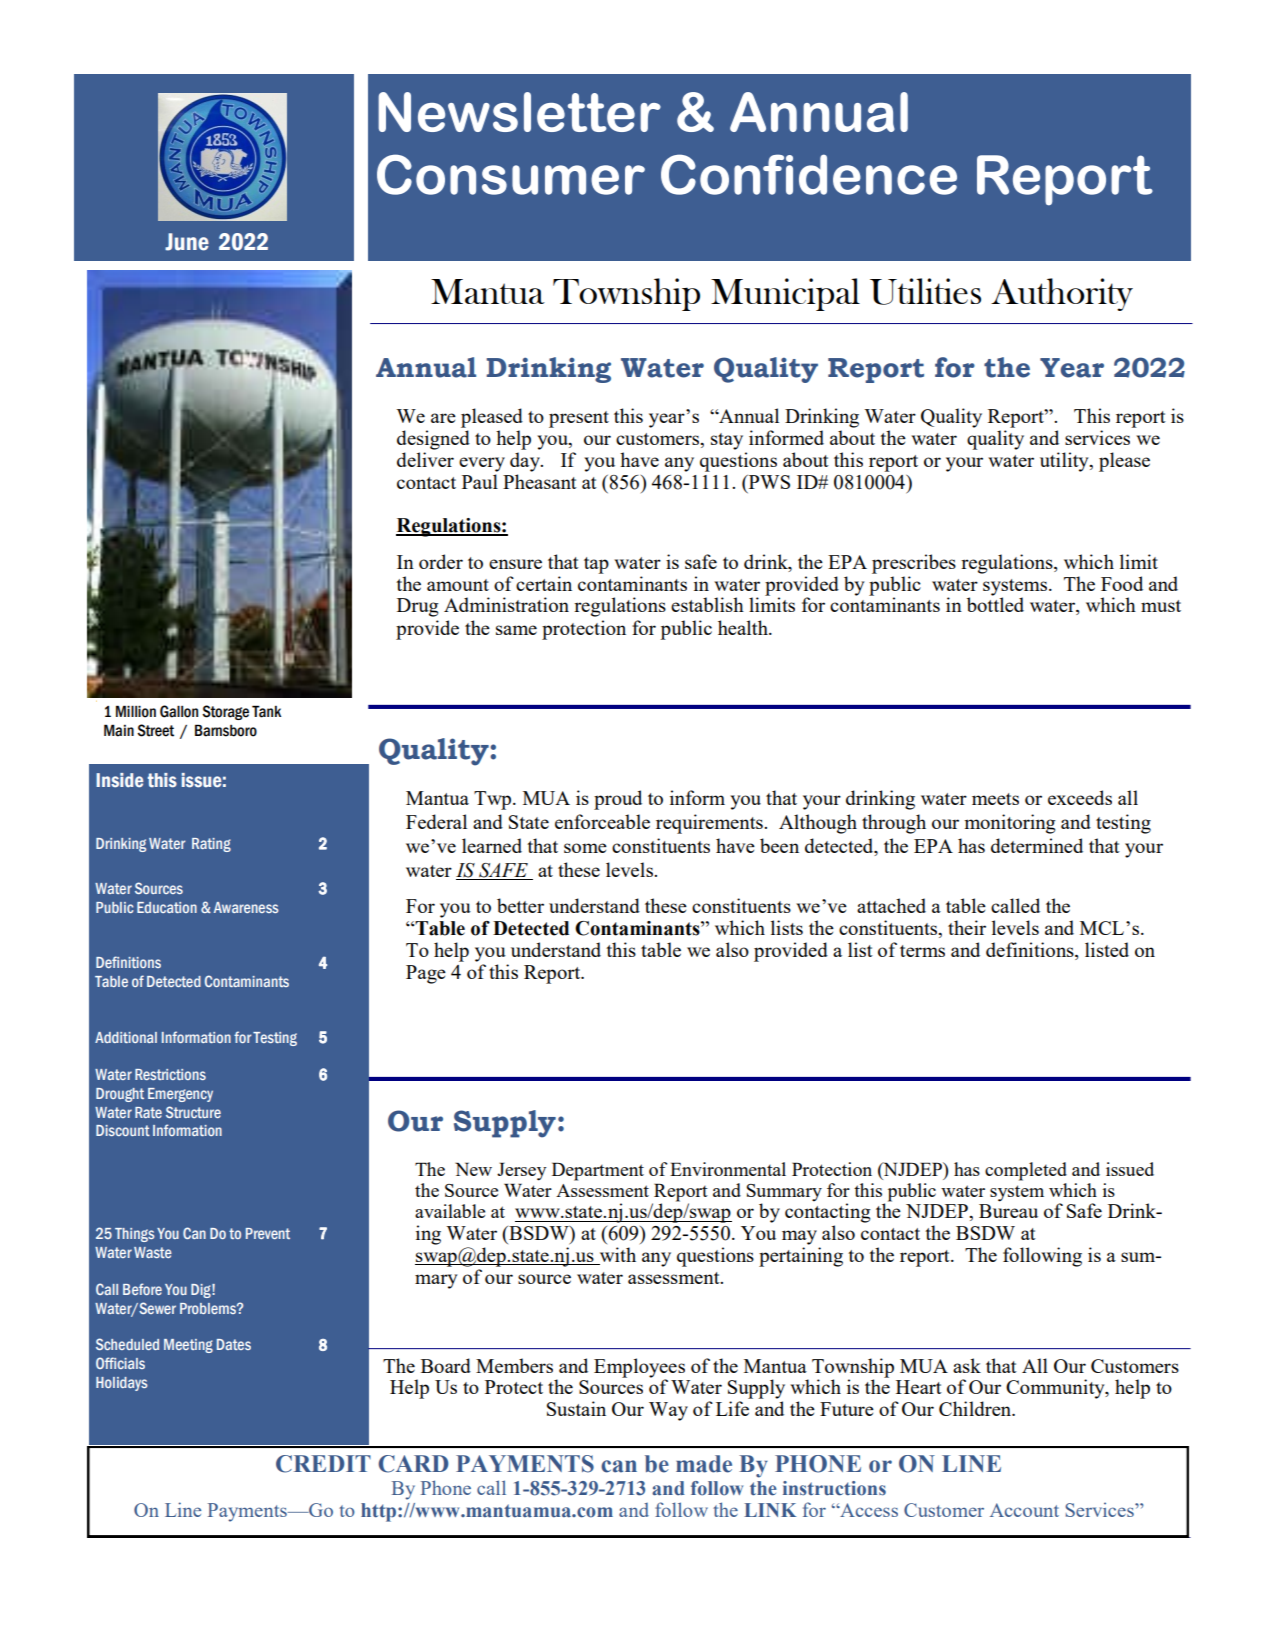 Image resolution: width=1265 pixels, height=1637 pixels. What do you see at coordinates (1024, 1510) in the screenshot?
I see `Account` at bounding box center [1024, 1510].
